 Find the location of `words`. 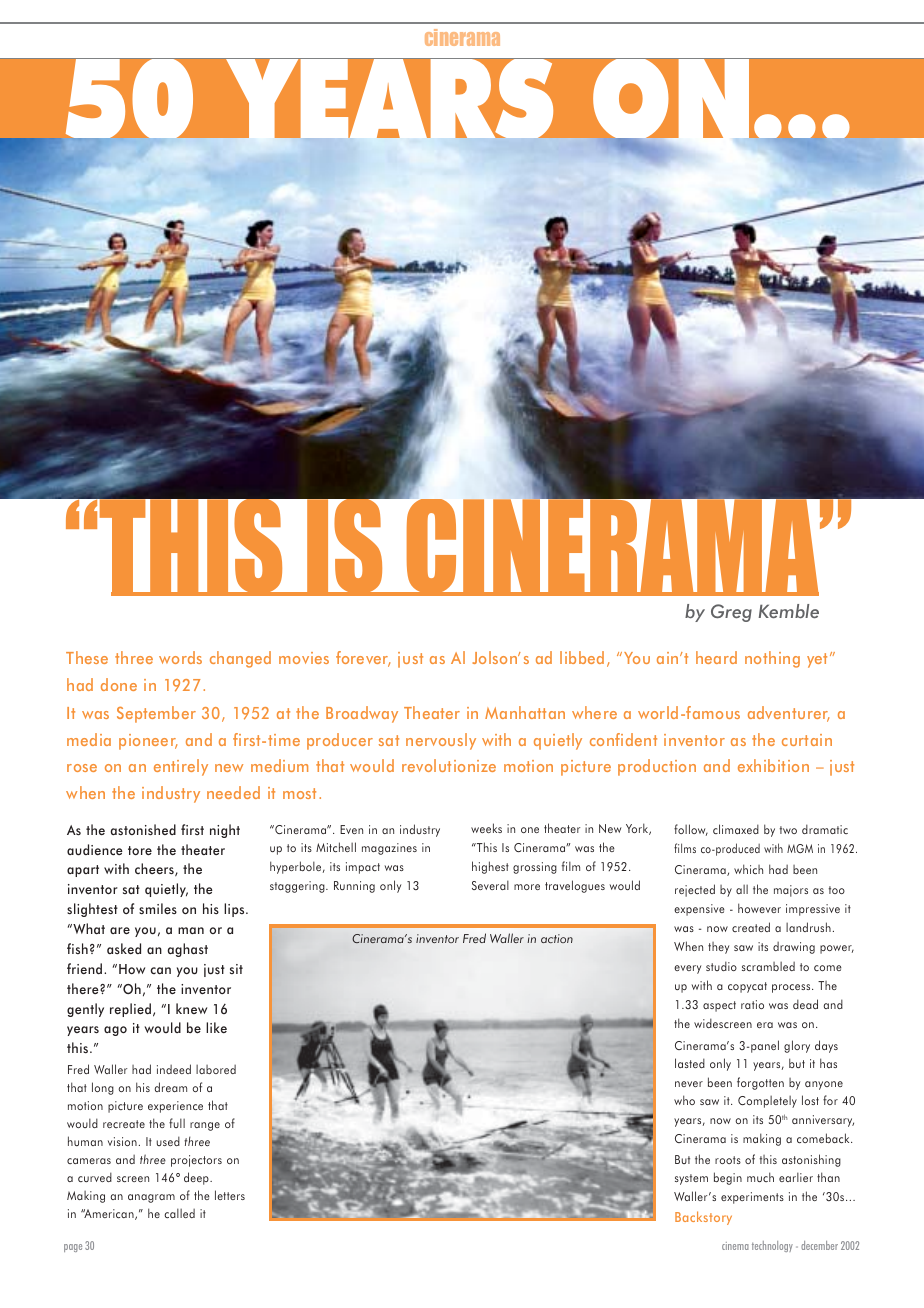

words is located at coordinates (180, 657).
